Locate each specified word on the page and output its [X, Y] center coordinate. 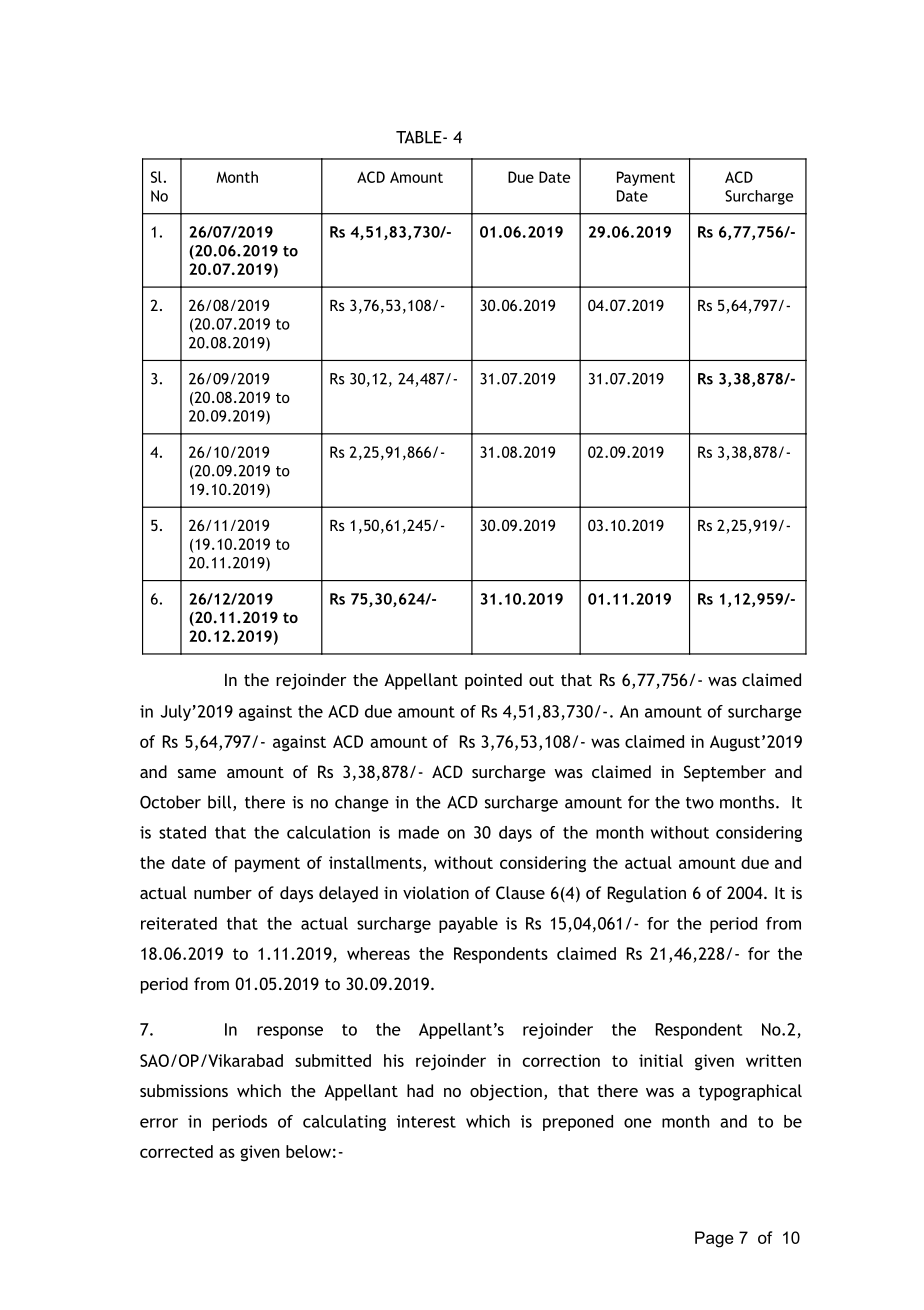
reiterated [179, 923]
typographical [750, 1092]
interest [426, 1121]
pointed [493, 681]
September [725, 773]
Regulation [647, 894]
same [197, 773]
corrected [176, 1151]
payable [468, 925]
